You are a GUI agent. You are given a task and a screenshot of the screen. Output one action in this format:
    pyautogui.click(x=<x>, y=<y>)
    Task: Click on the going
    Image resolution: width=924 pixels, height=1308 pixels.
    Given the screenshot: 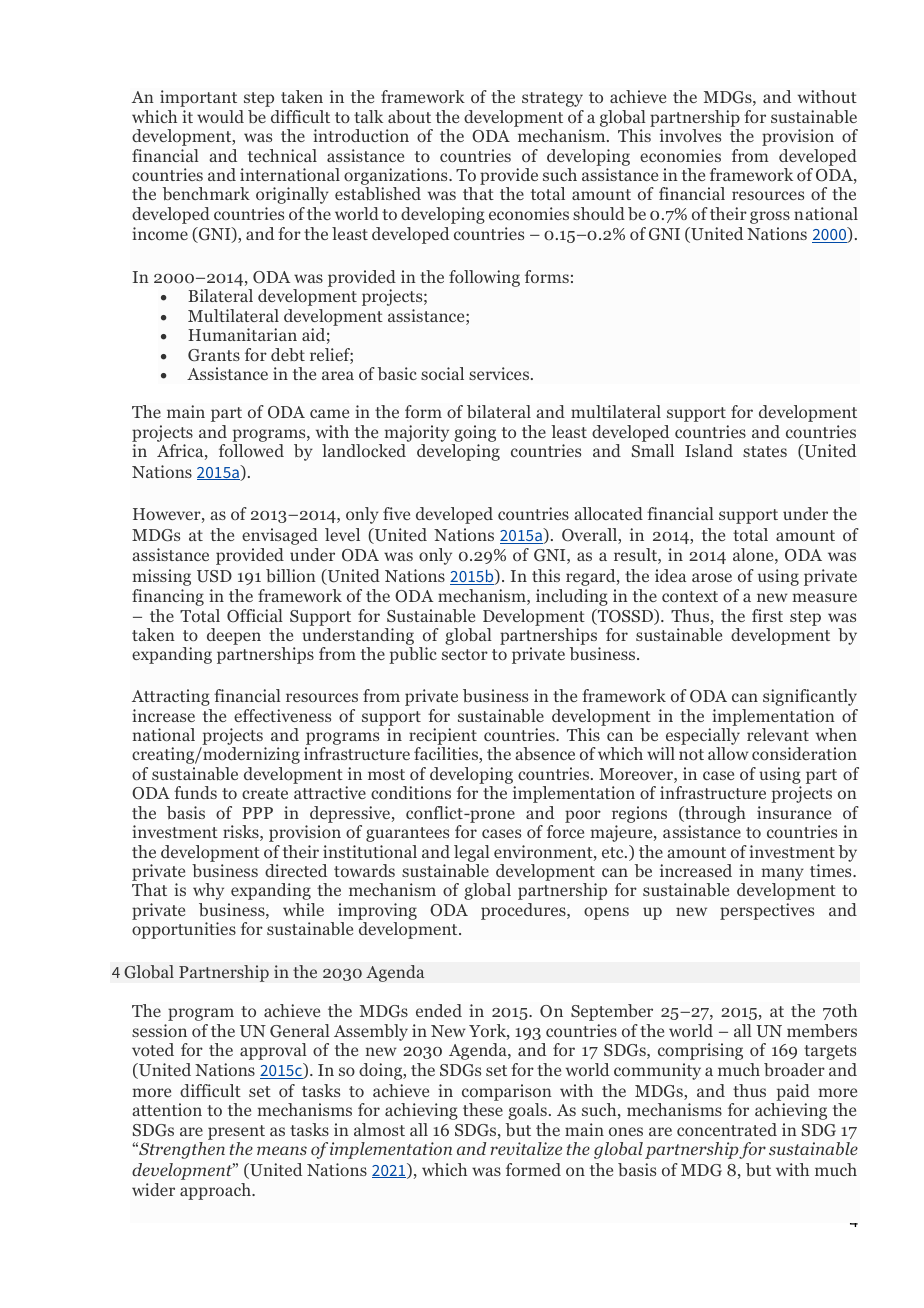 What is the action you would take?
    pyautogui.click(x=475, y=433)
